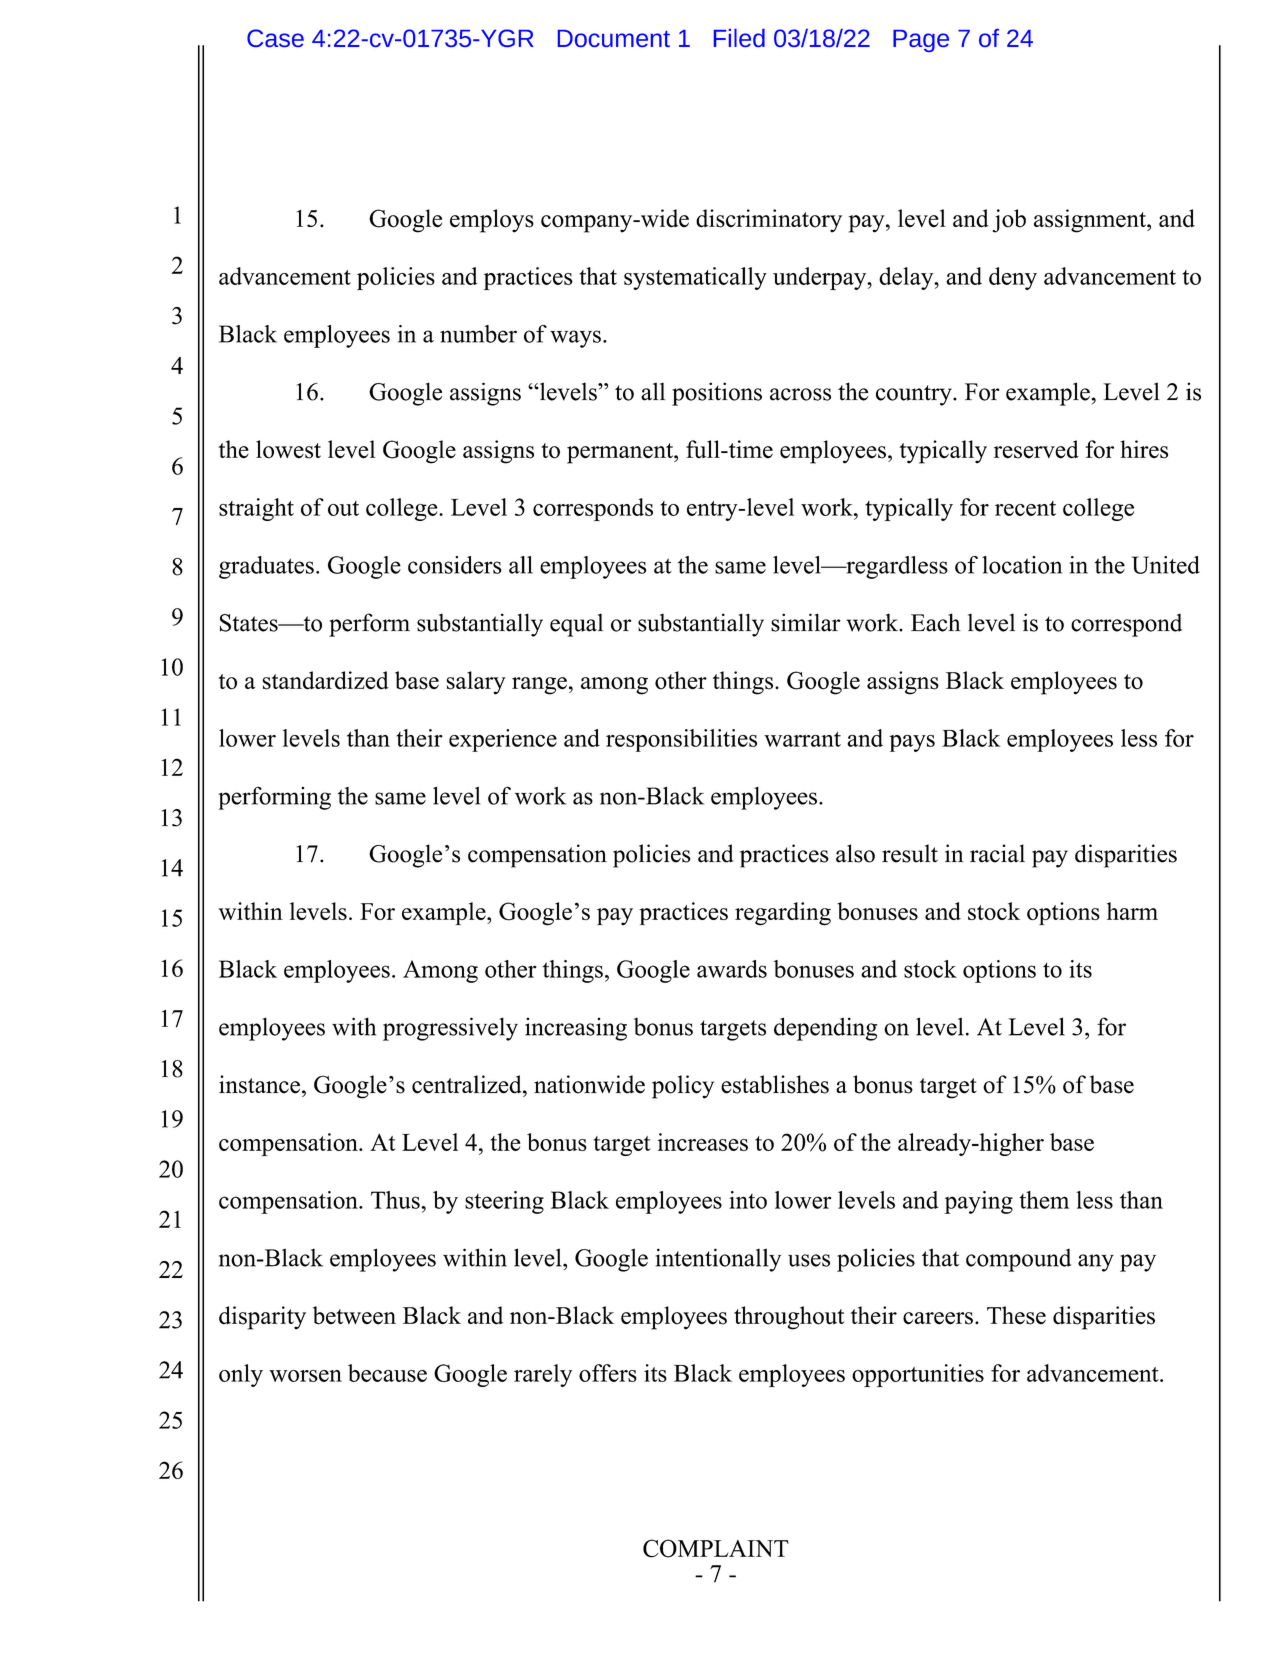  Describe the element at coordinates (325, 680) in the image. I see `standardized` at that location.
